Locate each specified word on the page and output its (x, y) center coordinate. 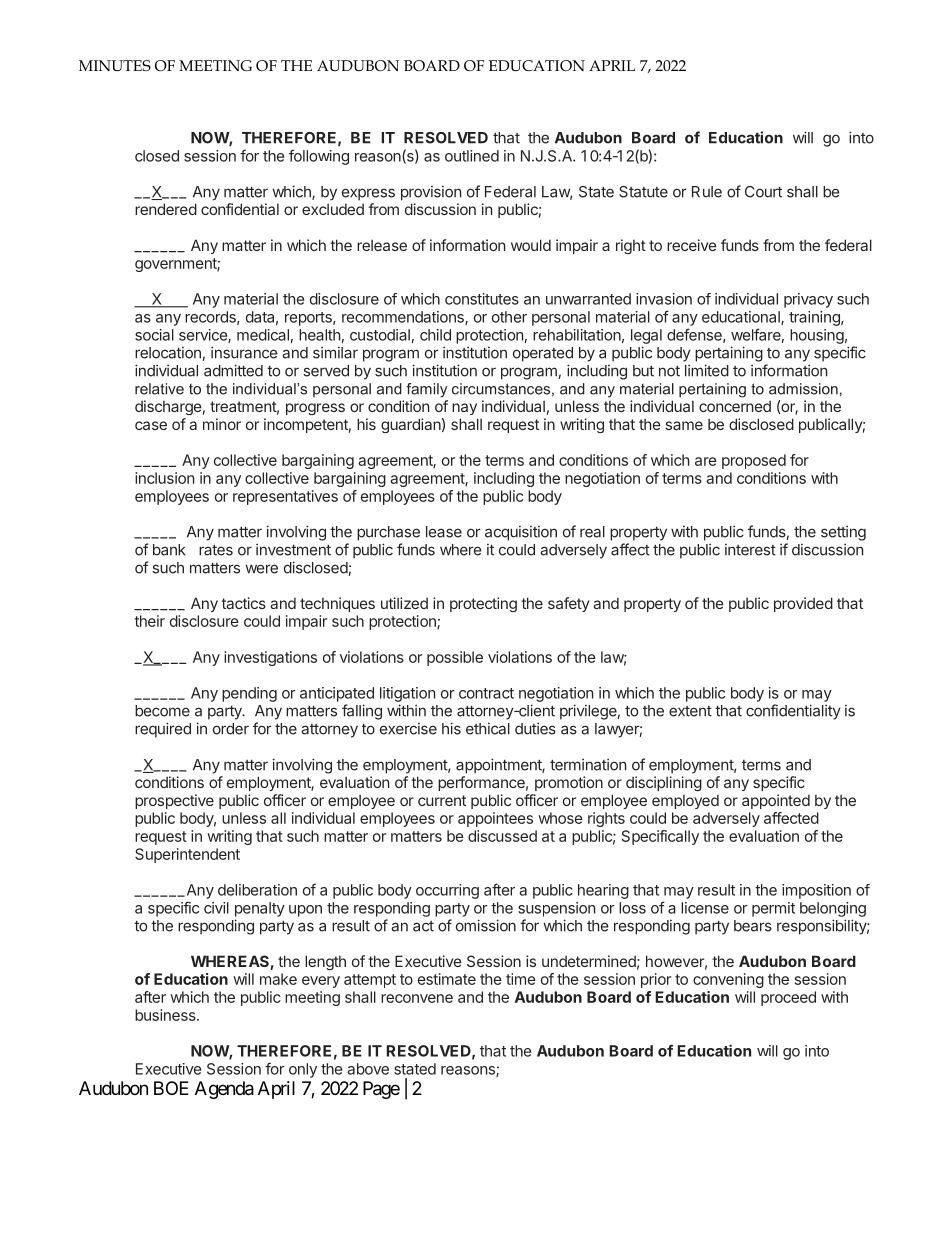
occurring (447, 891)
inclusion (164, 478)
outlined (472, 156)
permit (773, 909)
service (204, 336)
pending (249, 694)
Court (763, 192)
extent (690, 711)
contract (486, 693)
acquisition (521, 533)
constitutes (482, 299)
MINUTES (115, 65)
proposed (754, 461)
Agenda (224, 1090)
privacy (808, 300)
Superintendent (187, 855)
